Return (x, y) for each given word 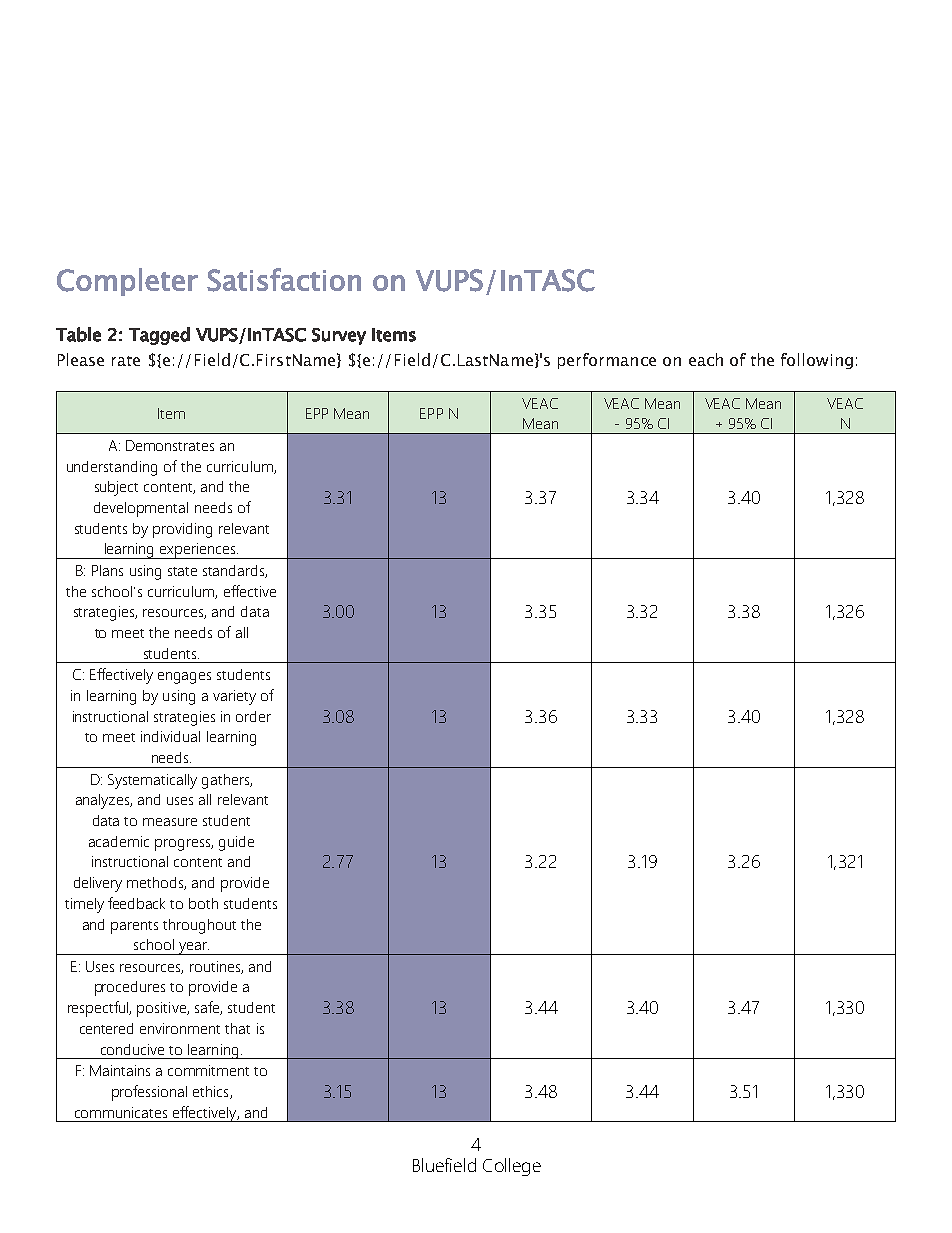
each (706, 359)
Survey (339, 336)
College (512, 1167)
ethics (212, 1092)
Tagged (159, 336)
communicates (121, 1112)
